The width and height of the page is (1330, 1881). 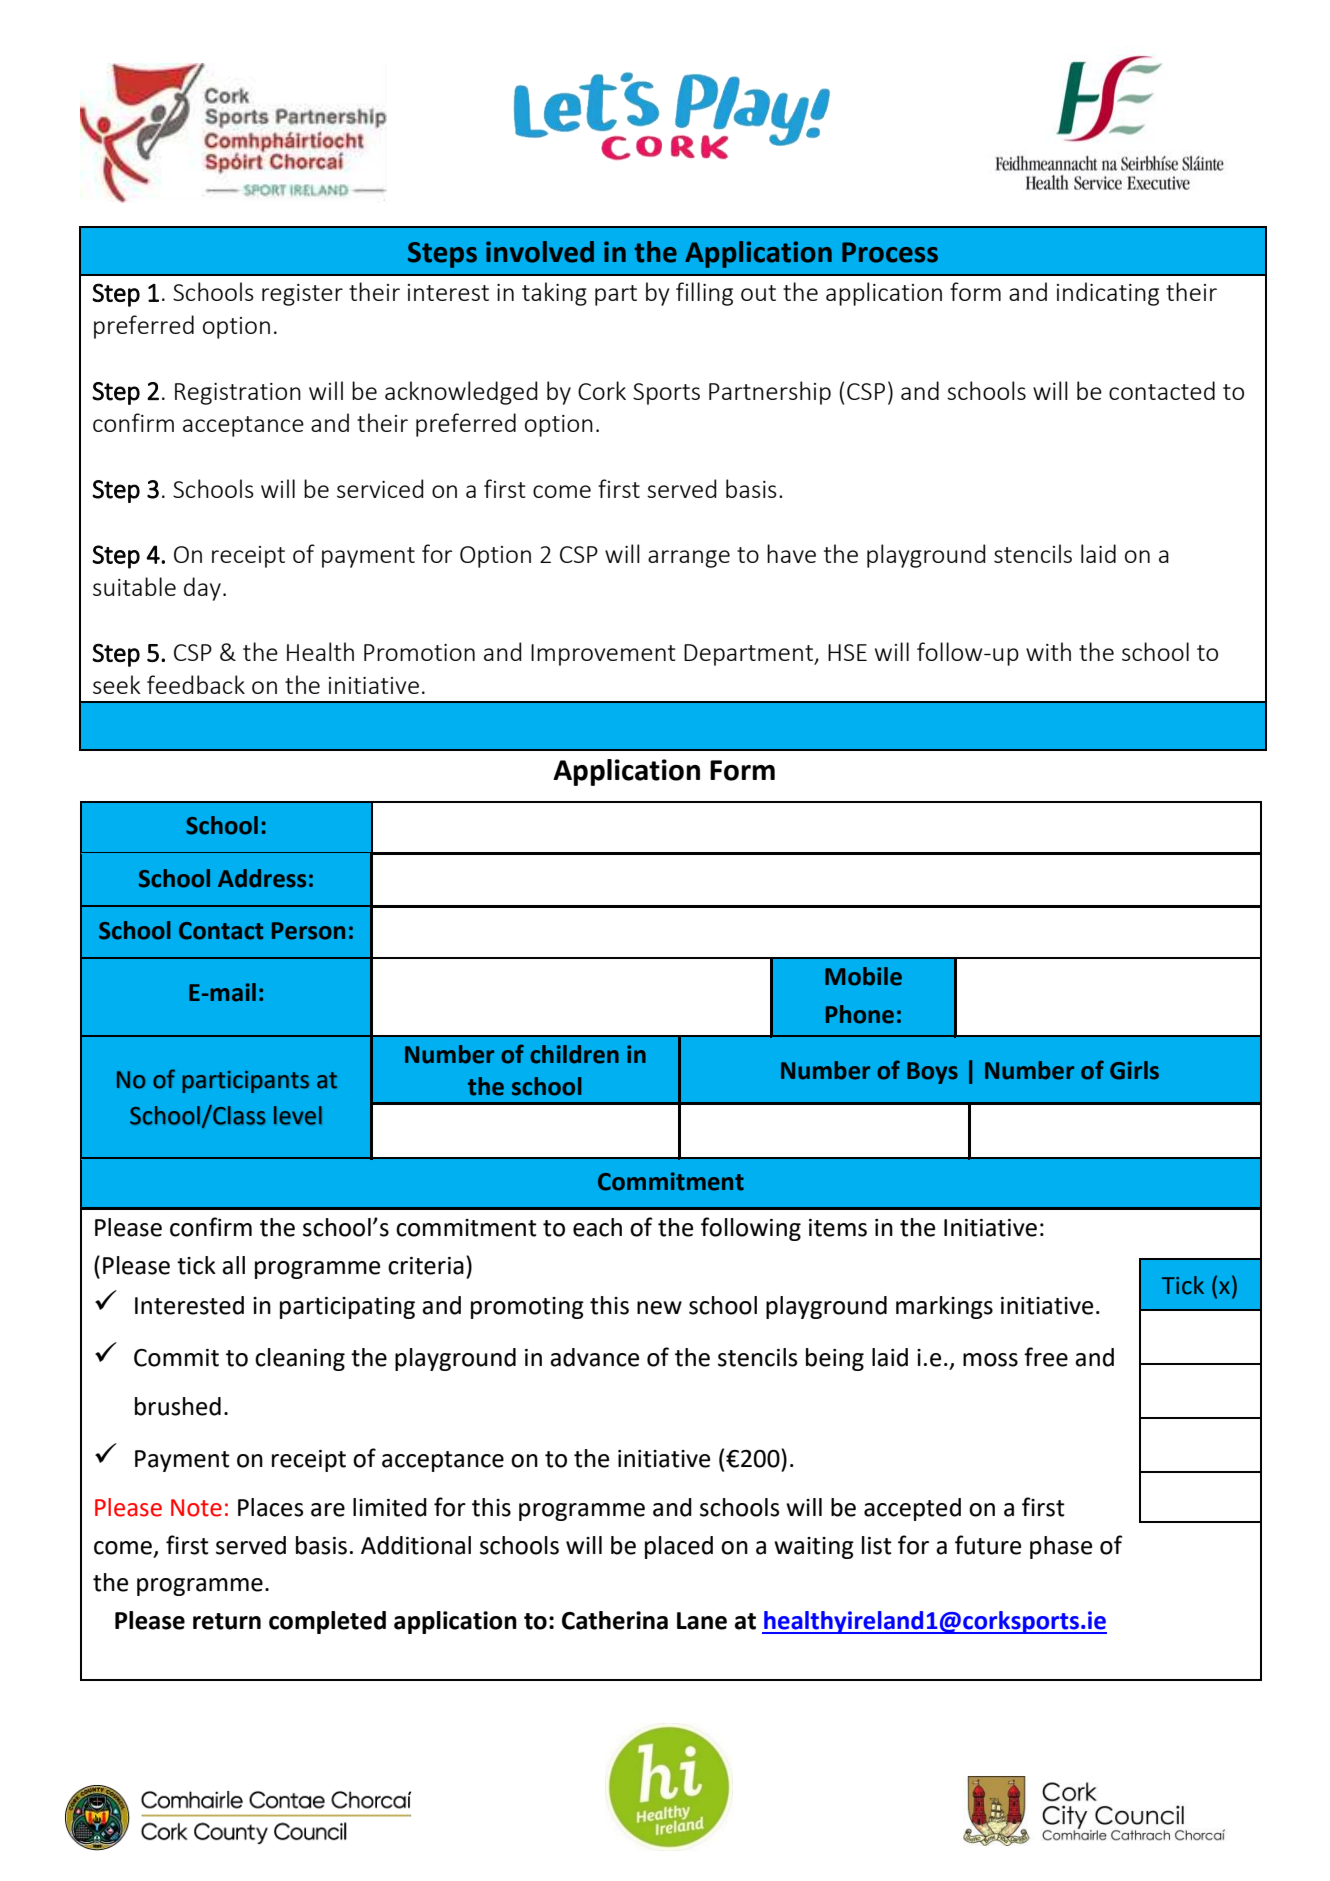 What do you see at coordinates (1048, 651) in the page?
I see `with` at bounding box center [1048, 651].
